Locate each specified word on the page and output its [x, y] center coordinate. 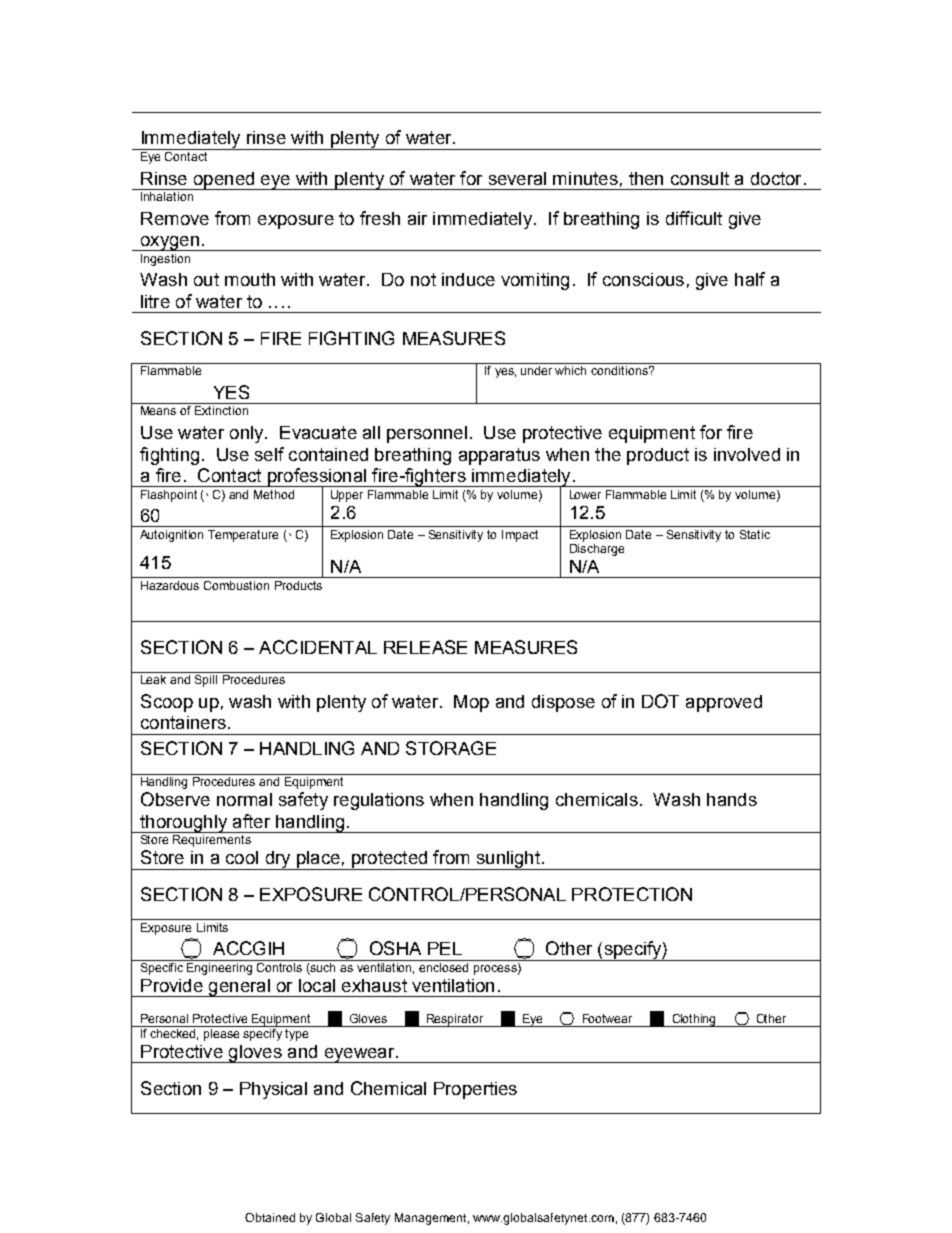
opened [223, 181]
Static [755, 534]
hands [732, 799]
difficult [694, 218]
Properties [475, 1090]
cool [242, 857]
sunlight [508, 860]
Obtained [270, 1217]
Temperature [243, 536]
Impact [520, 536]
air [417, 218]
